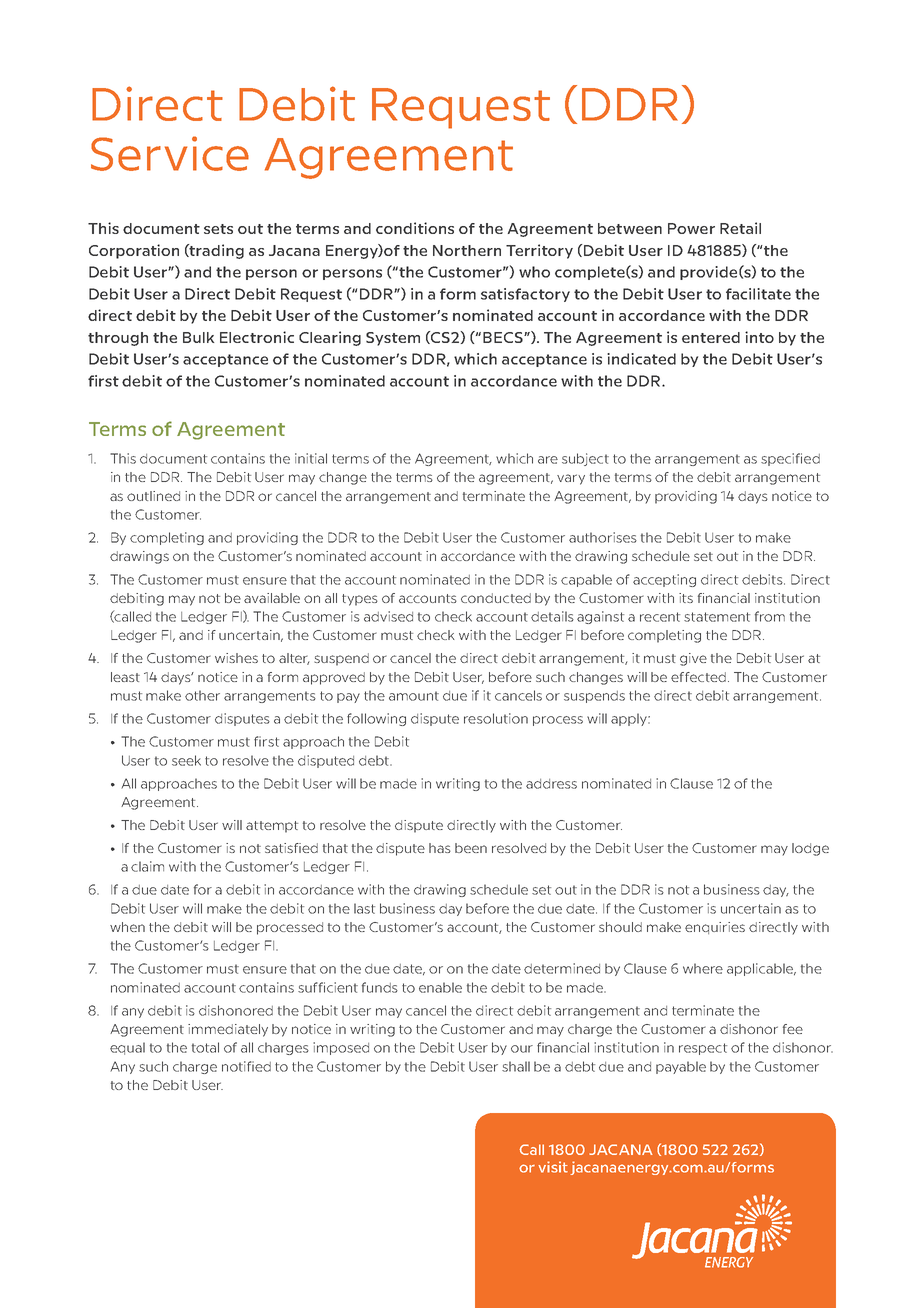  What do you see at coordinates (415, 228) in the screenshot?
I see `conditions` at bounding box center [415, 228].
